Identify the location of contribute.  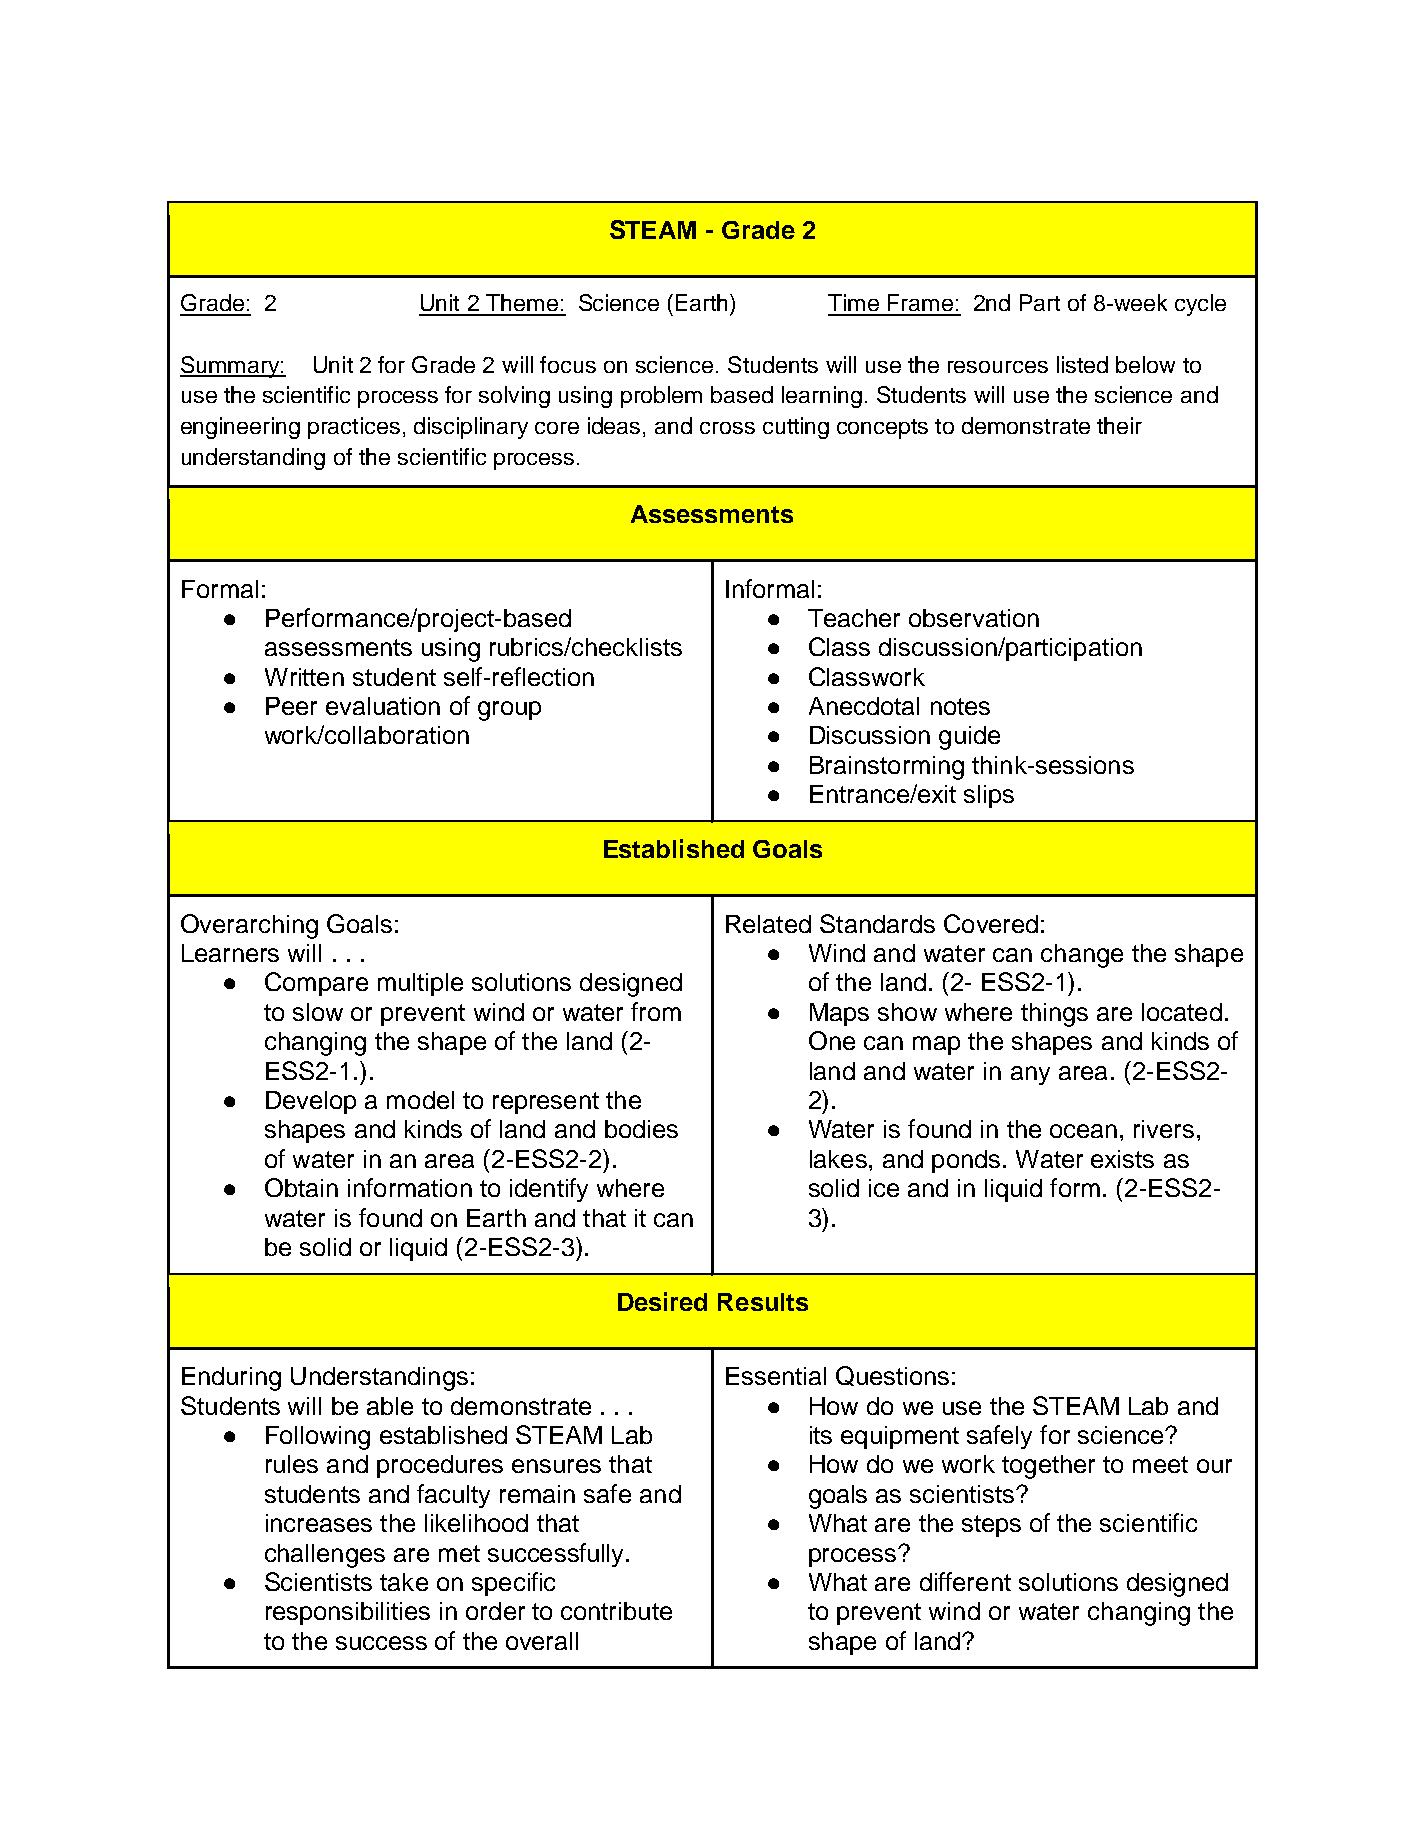
(616, 1611).
